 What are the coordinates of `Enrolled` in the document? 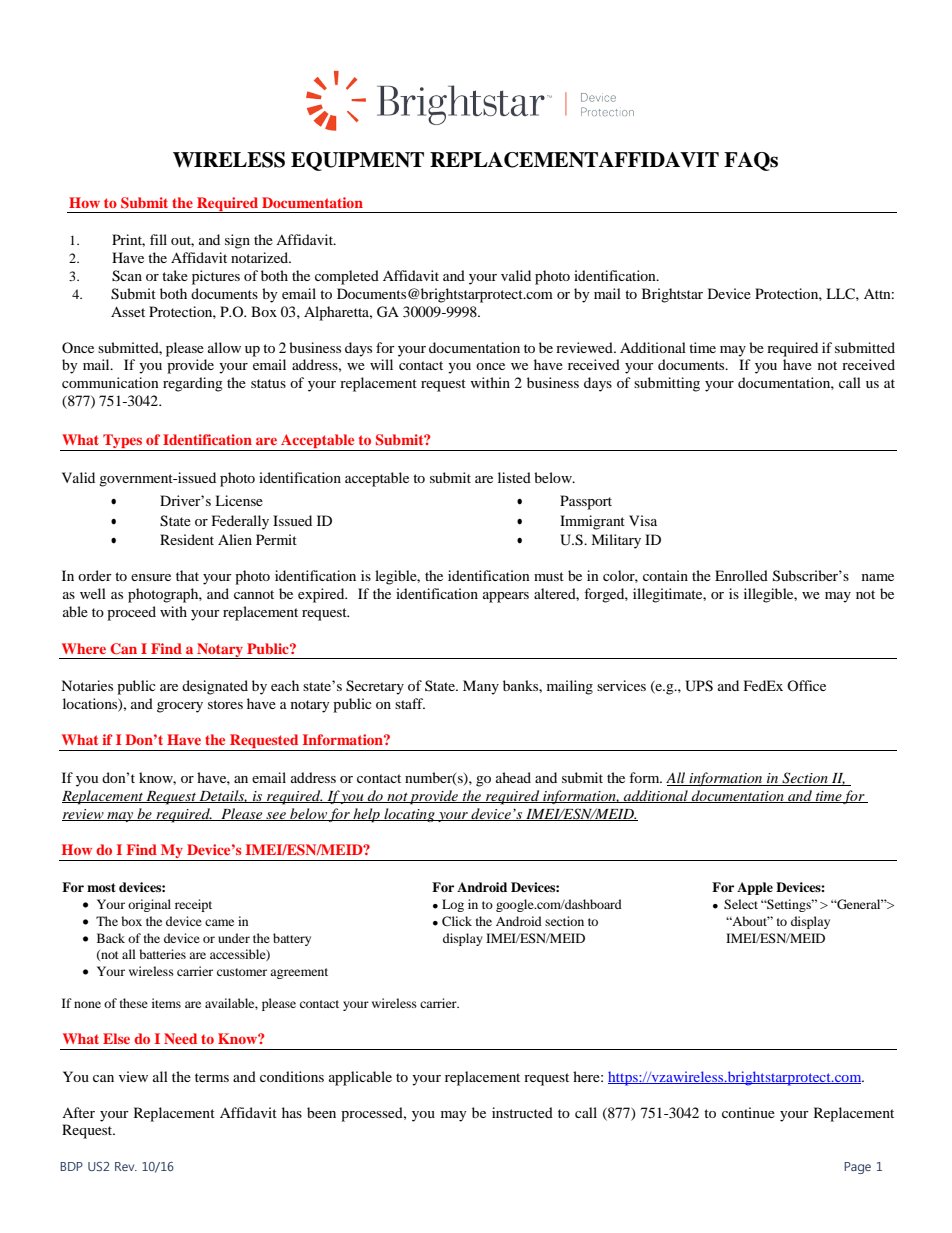 It's located at (741, 575).
